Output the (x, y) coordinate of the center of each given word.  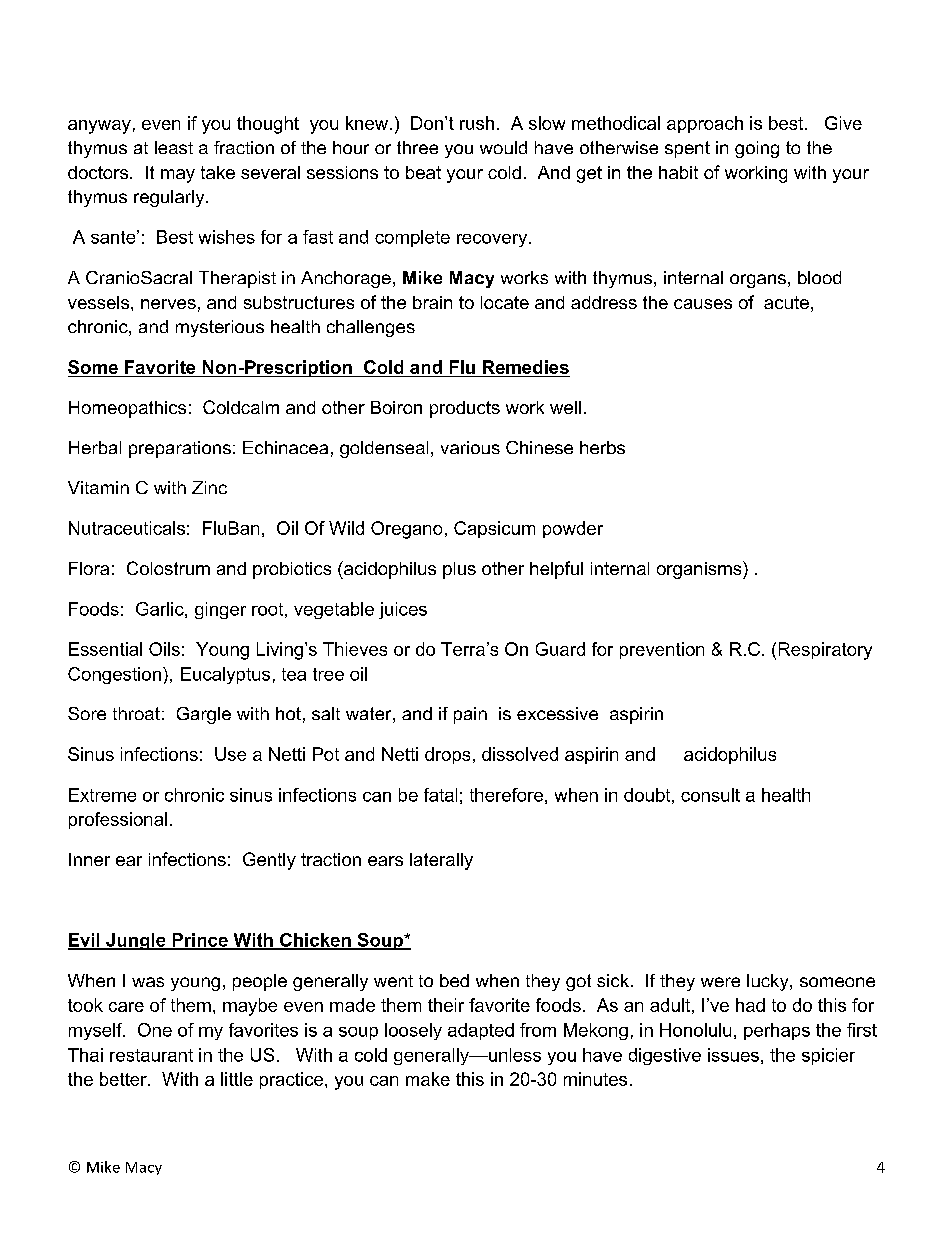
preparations (180, 449)
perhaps (777, 1031)
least (174, 147)
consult (710, 795)
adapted (481, 1031)
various (470, 447)
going (757, 149)
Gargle (204, 715)
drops (447, 755)
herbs (602, 447)
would (503, 147)
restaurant (151, 1055)
